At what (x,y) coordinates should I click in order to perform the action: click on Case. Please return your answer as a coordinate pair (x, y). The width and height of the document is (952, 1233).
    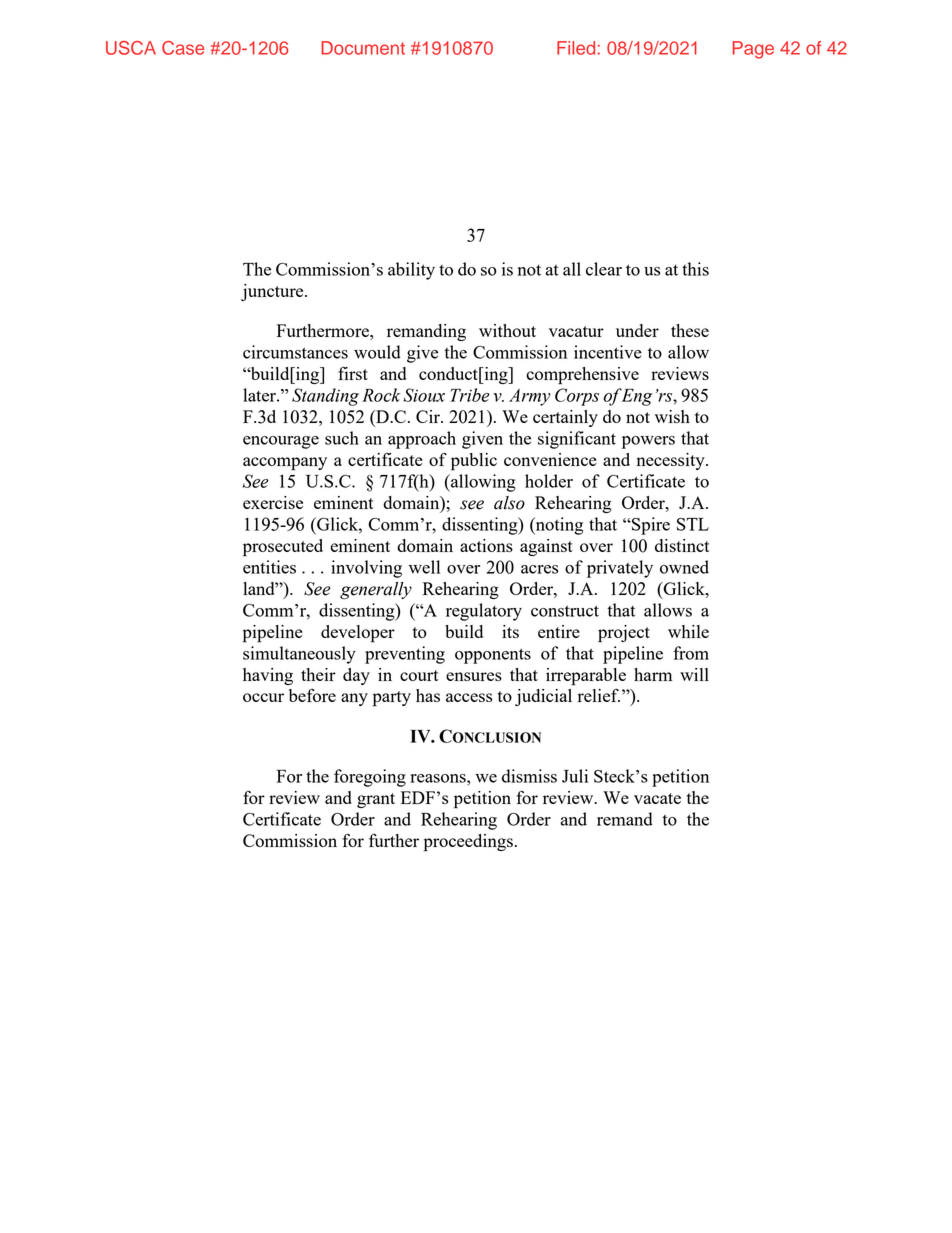
    Looking at the image, I should click on (183, 48).
